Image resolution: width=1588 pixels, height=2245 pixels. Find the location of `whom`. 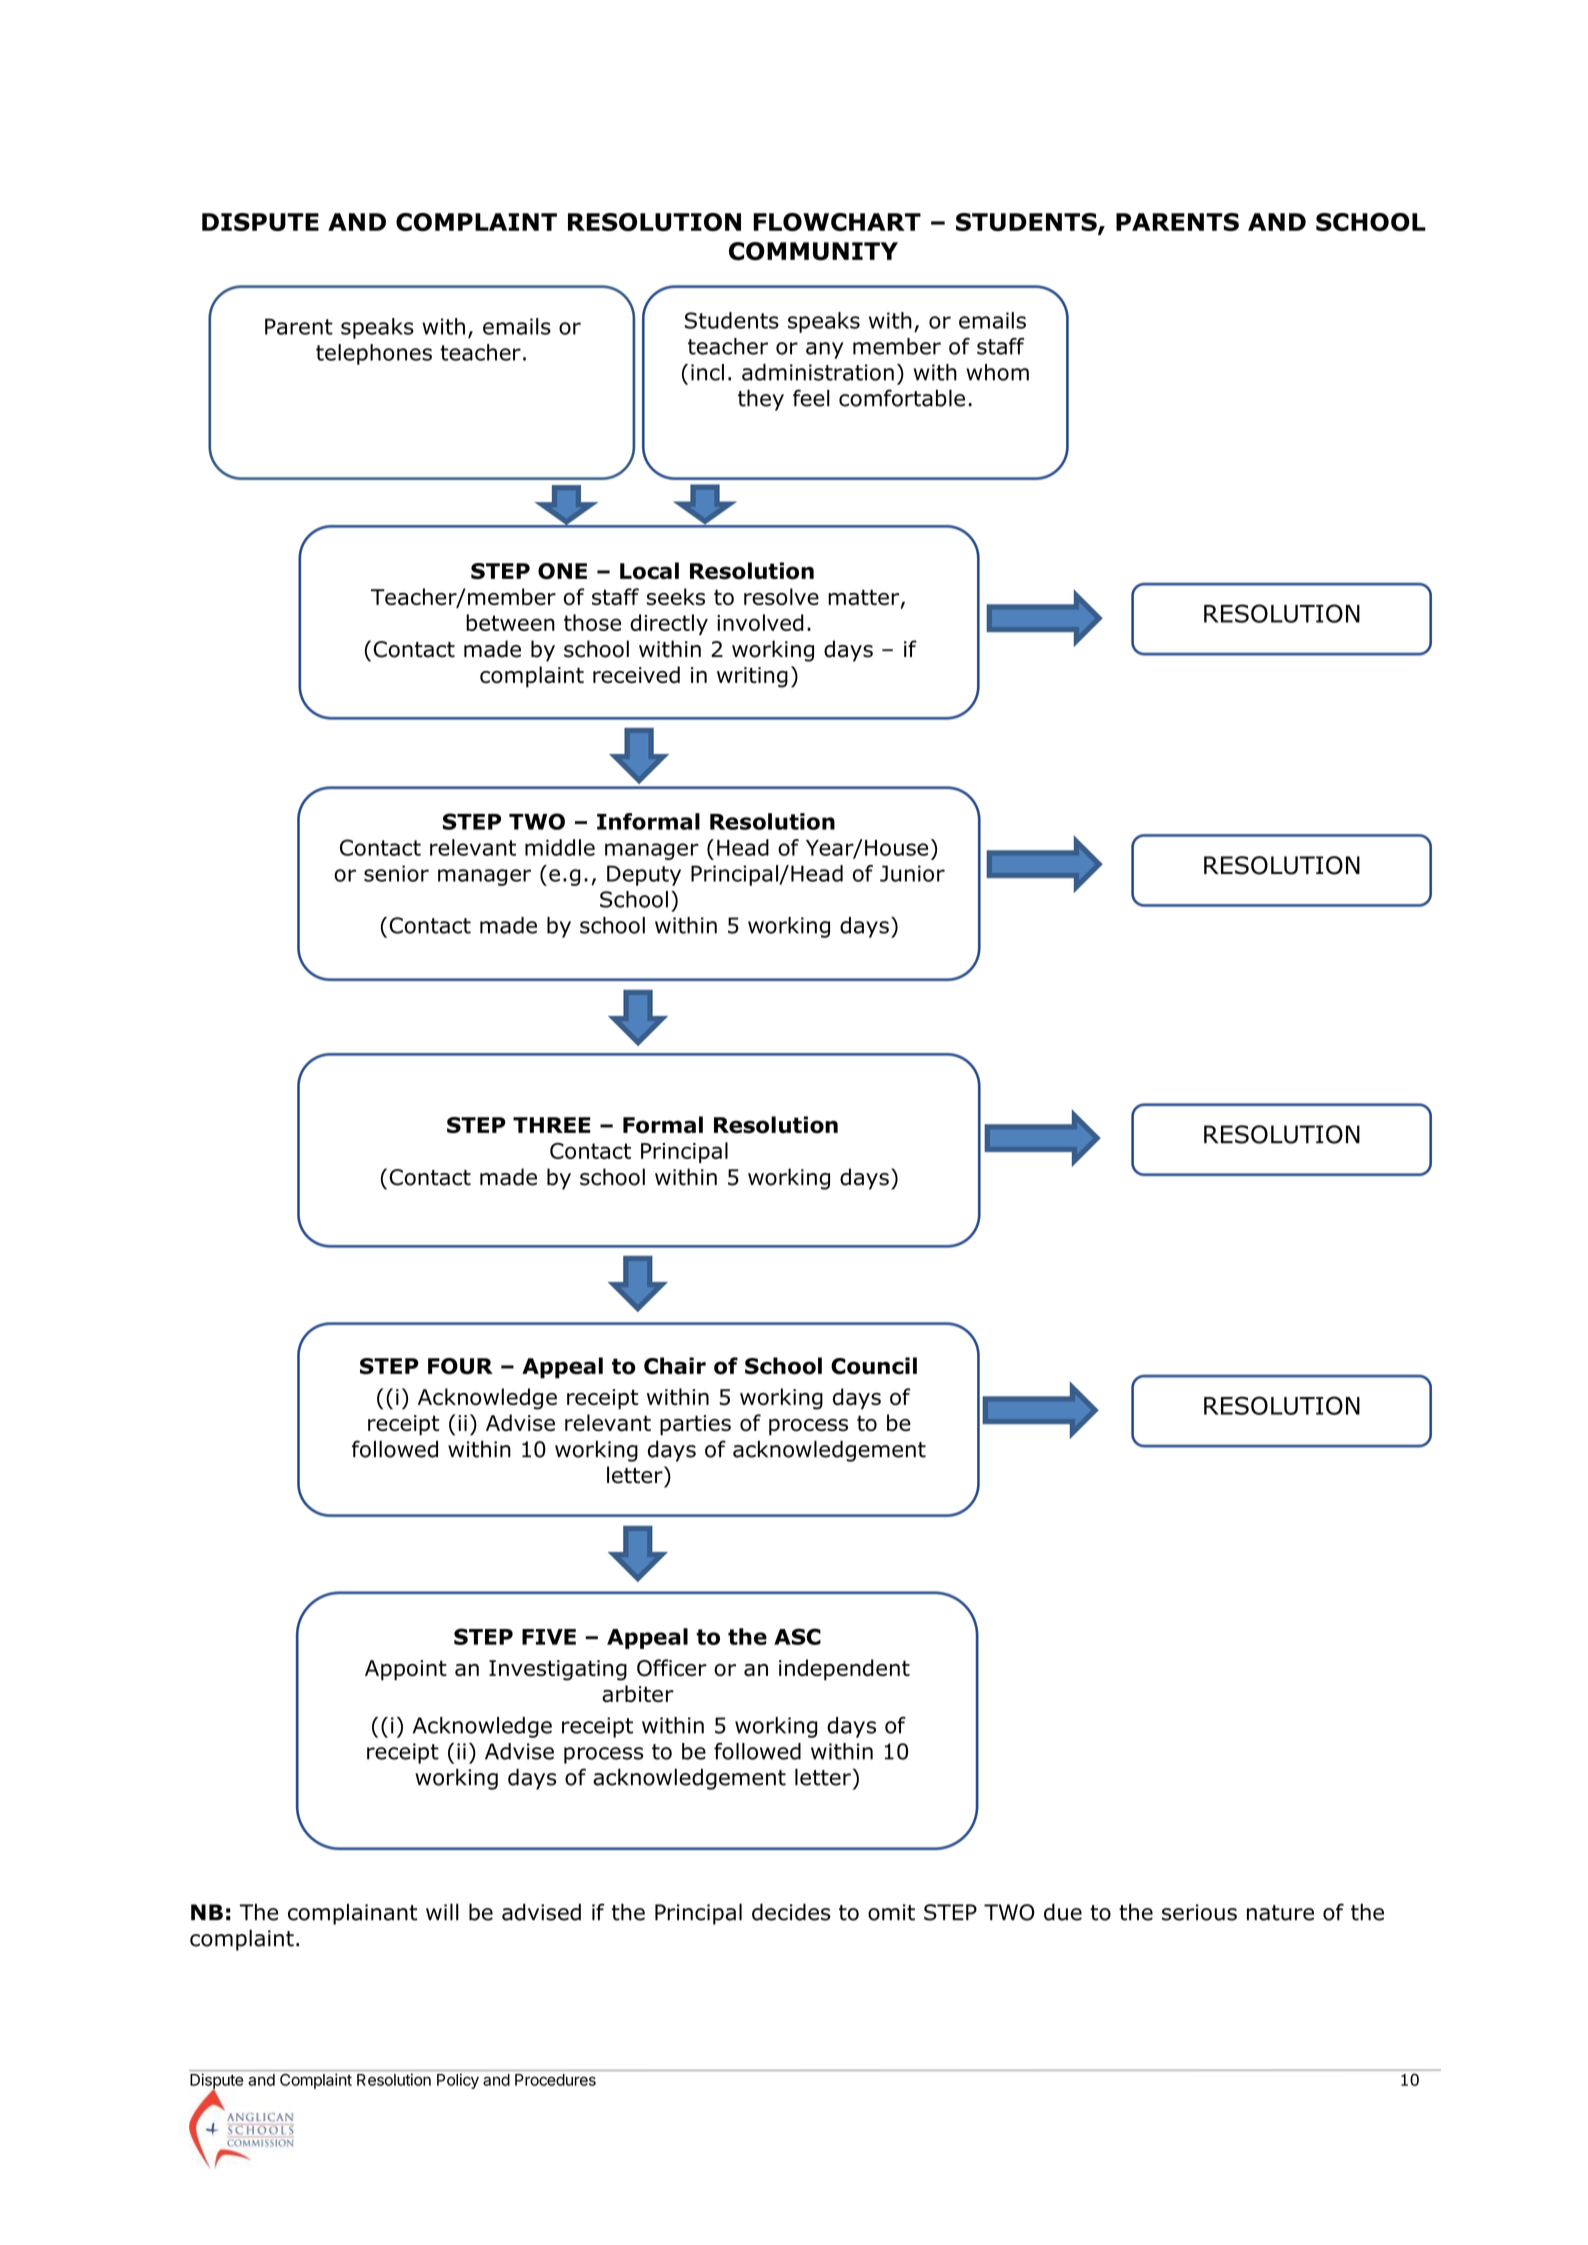

whom is located at coordinates (997, 372).
